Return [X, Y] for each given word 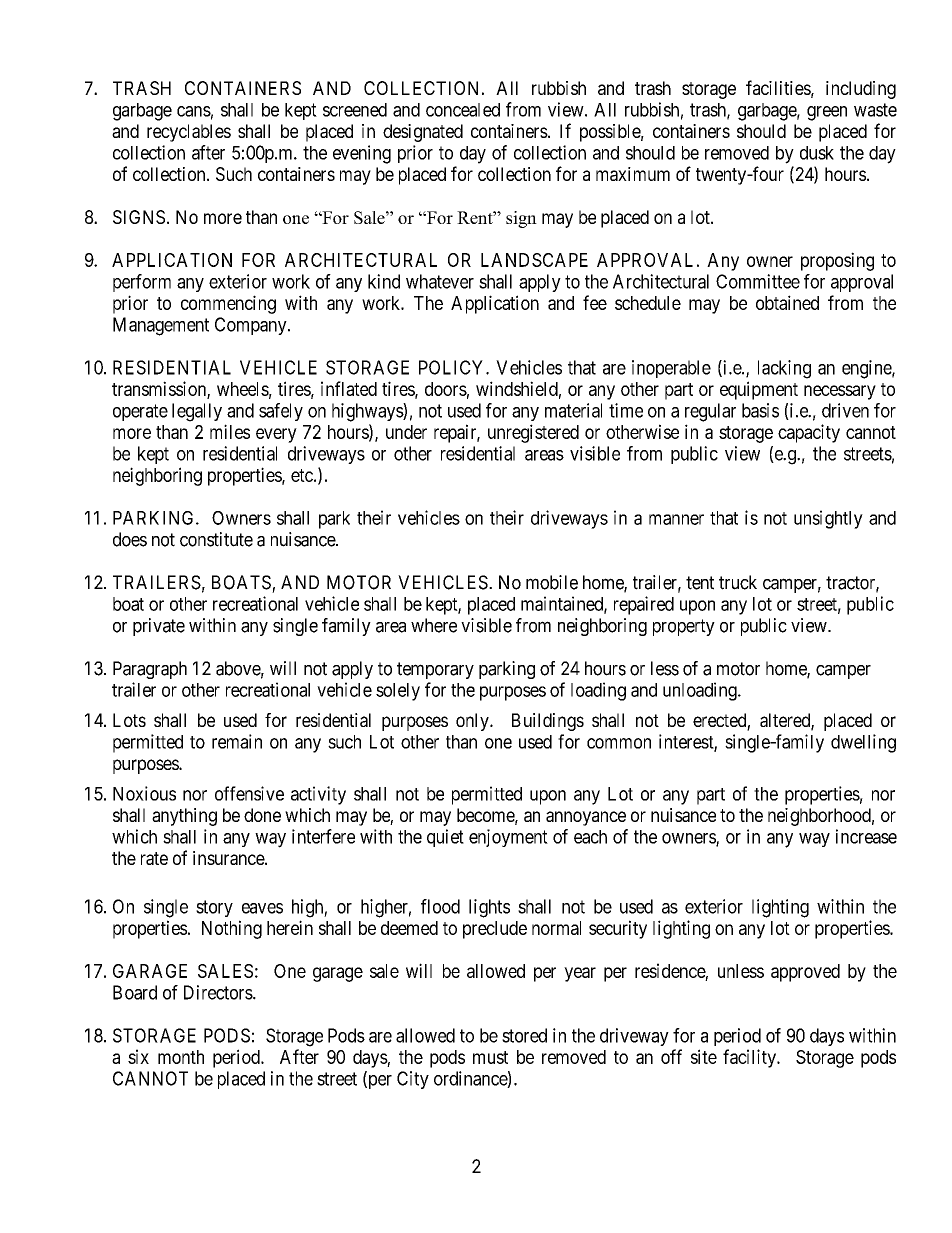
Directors [219, 992]
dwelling [863, 743]
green [827, 113]
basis [760, 410]
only [473, 722]
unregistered [533, 433]
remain [237, 741]
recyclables [189, 133]
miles [230, 431]
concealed [463, 110]
